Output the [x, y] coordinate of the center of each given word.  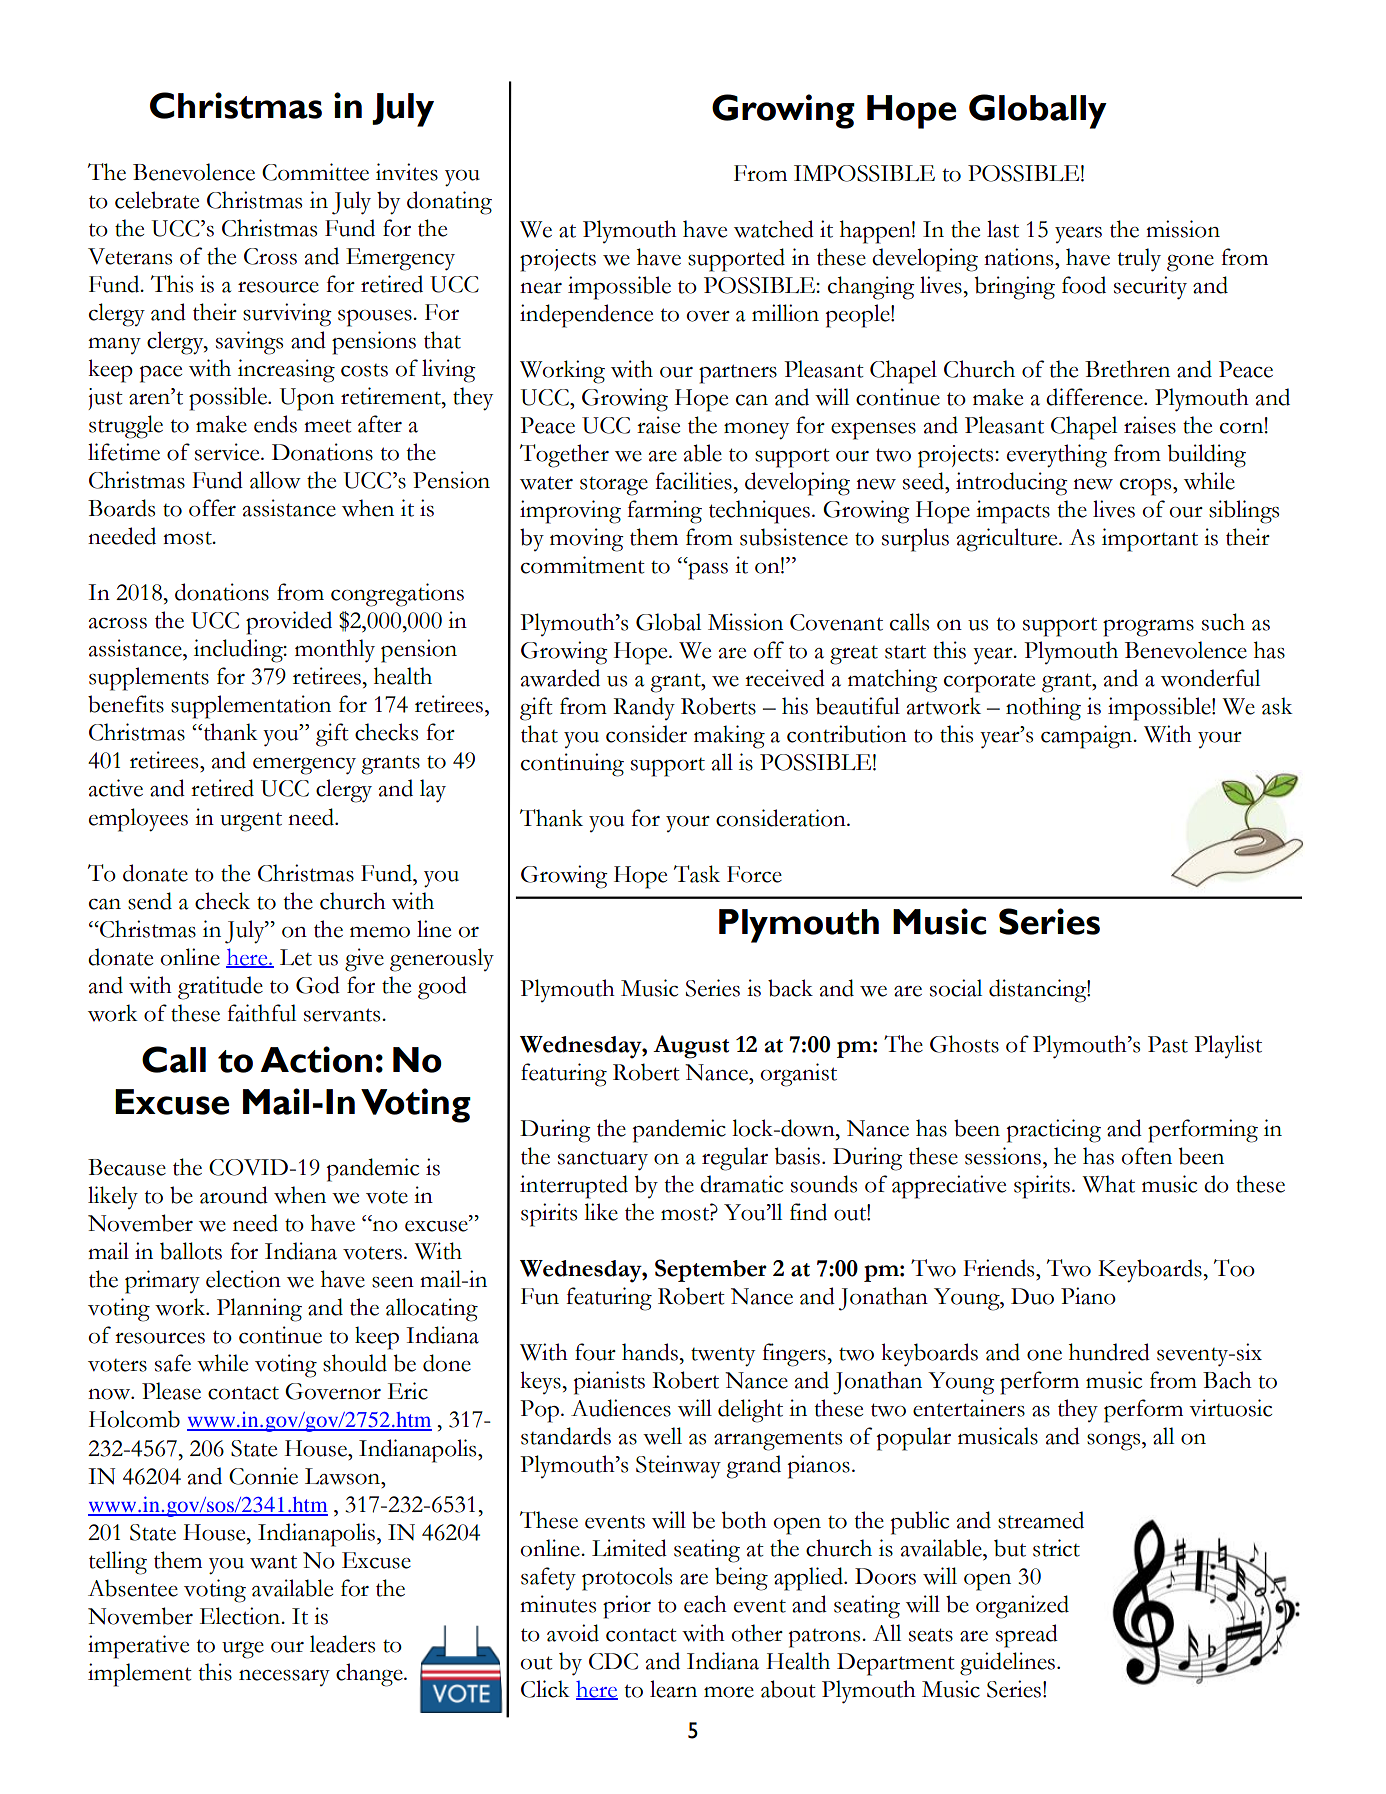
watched [774, 229]
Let [296, 957]
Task [697, 874]
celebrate [157, 200]
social [956, 988]
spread [1027, 1636]
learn [673, 1689]
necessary [284, 1678]
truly [1139, 260]
